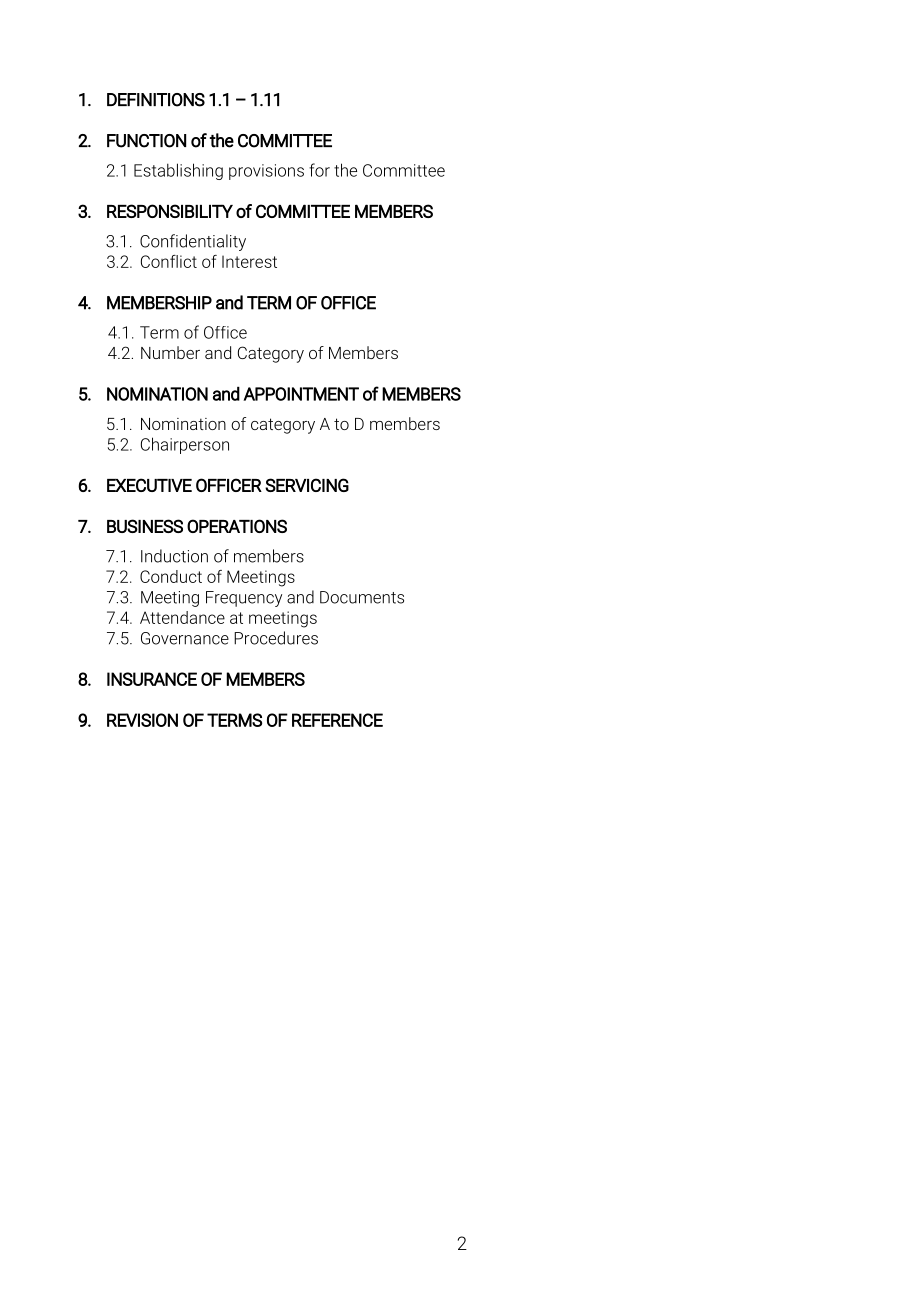 Image resolution: width=924 pixels, height=1307 pixels. I want to click on Documents, so click(362, 597).
